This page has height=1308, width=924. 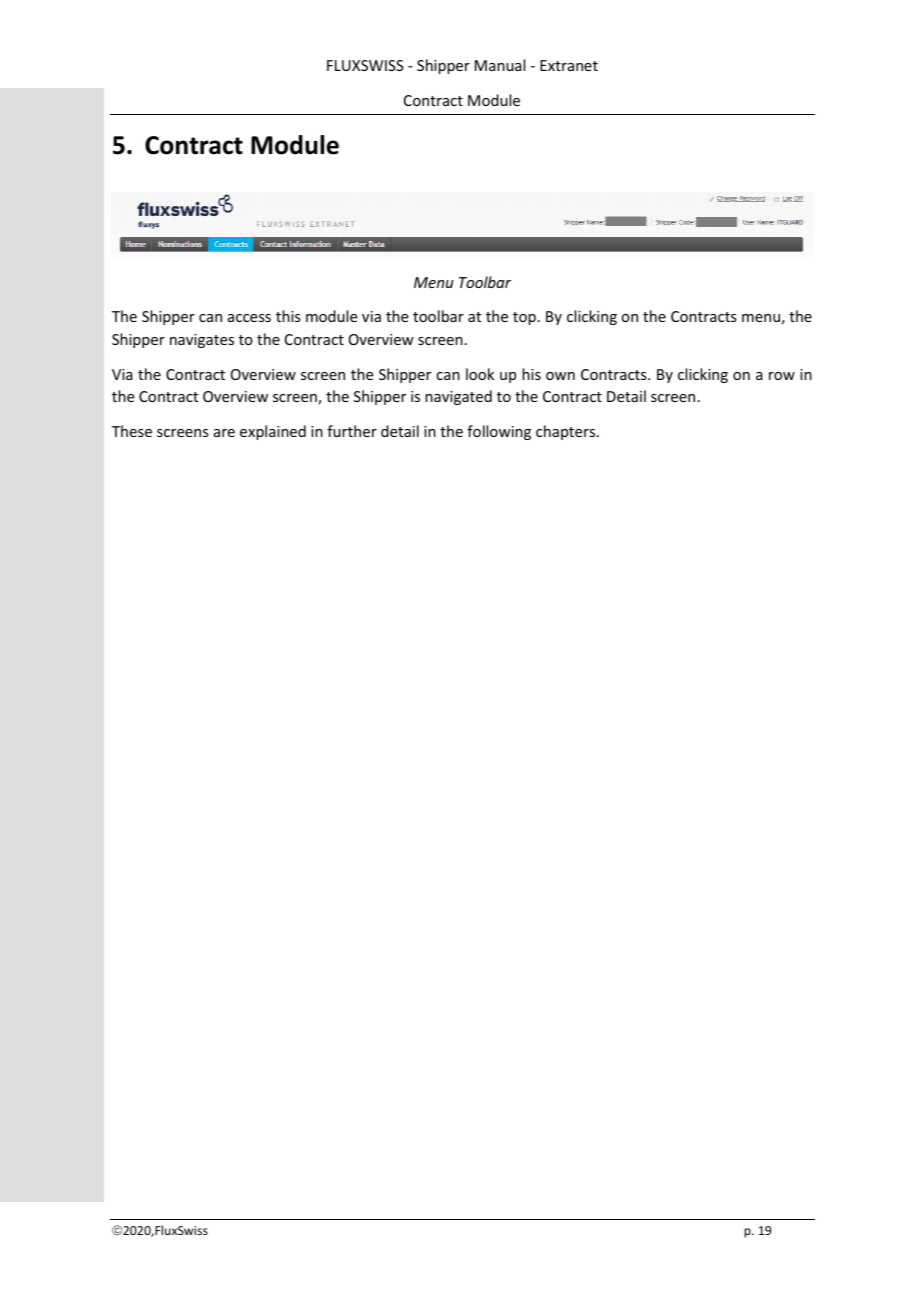 I want to click on Extranet, so click(x=569, y=65).
